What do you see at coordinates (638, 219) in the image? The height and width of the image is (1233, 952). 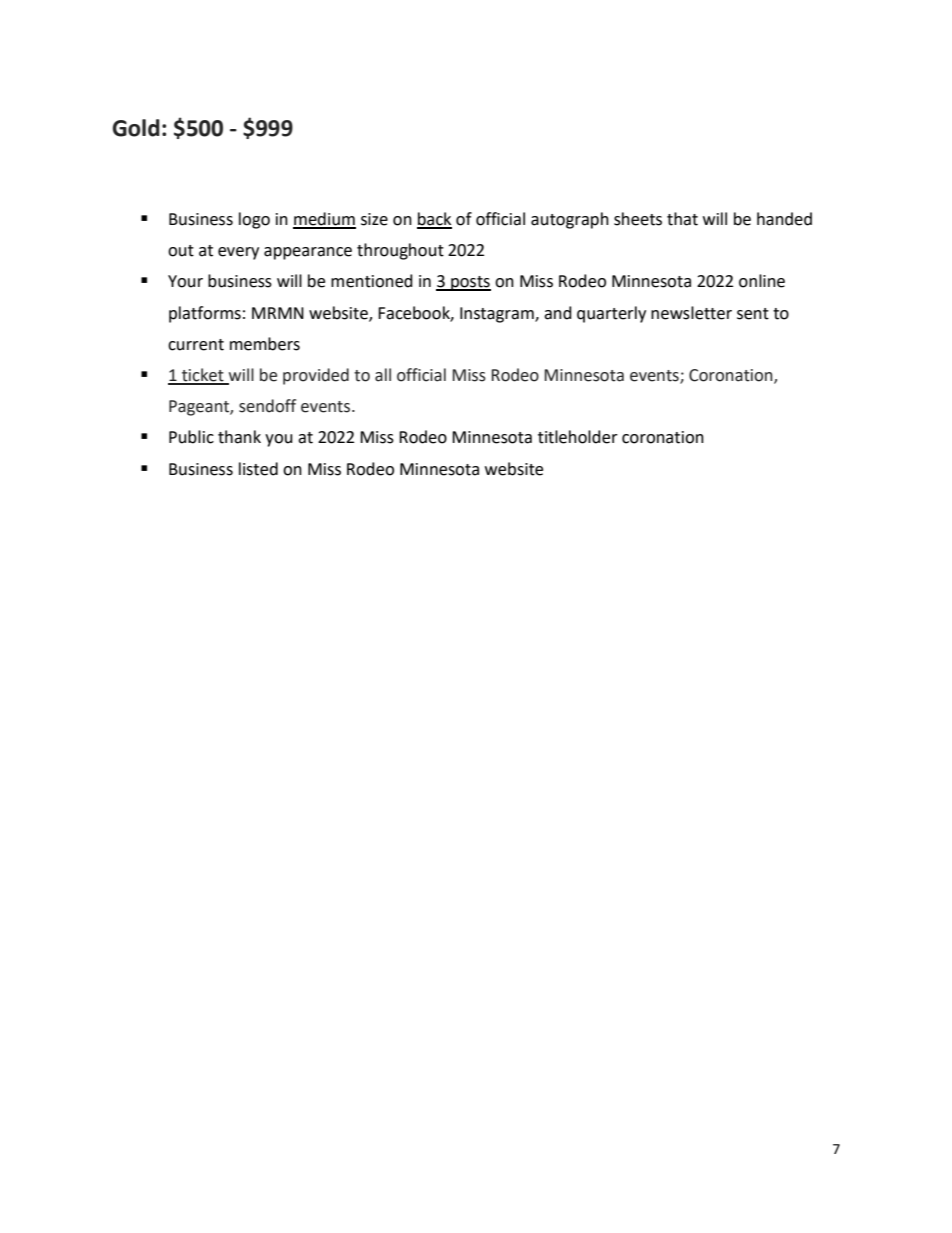 I see `sheets` at bounding box center [638, 219].
